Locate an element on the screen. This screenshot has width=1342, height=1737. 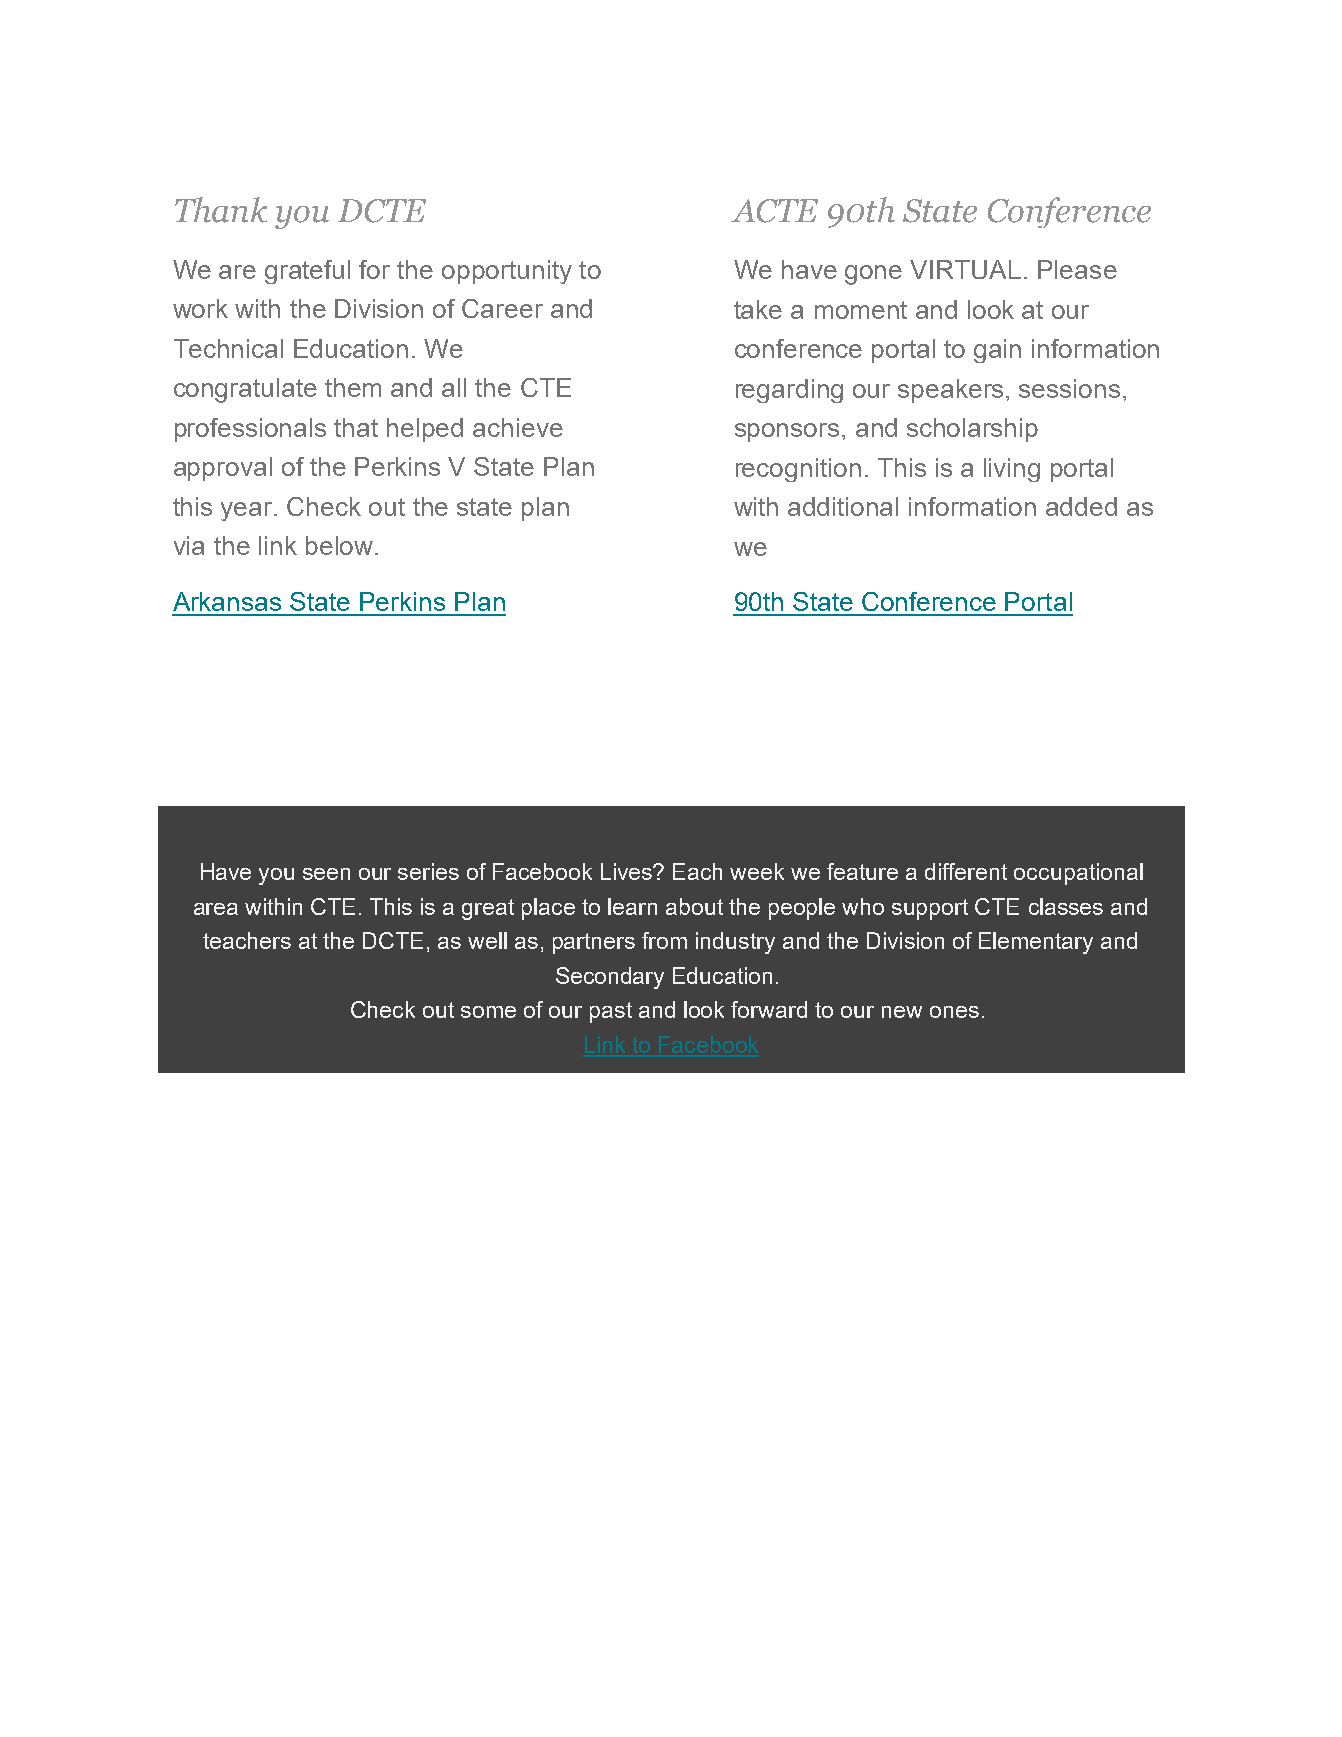
added is located at coordinates (1081, 506).
